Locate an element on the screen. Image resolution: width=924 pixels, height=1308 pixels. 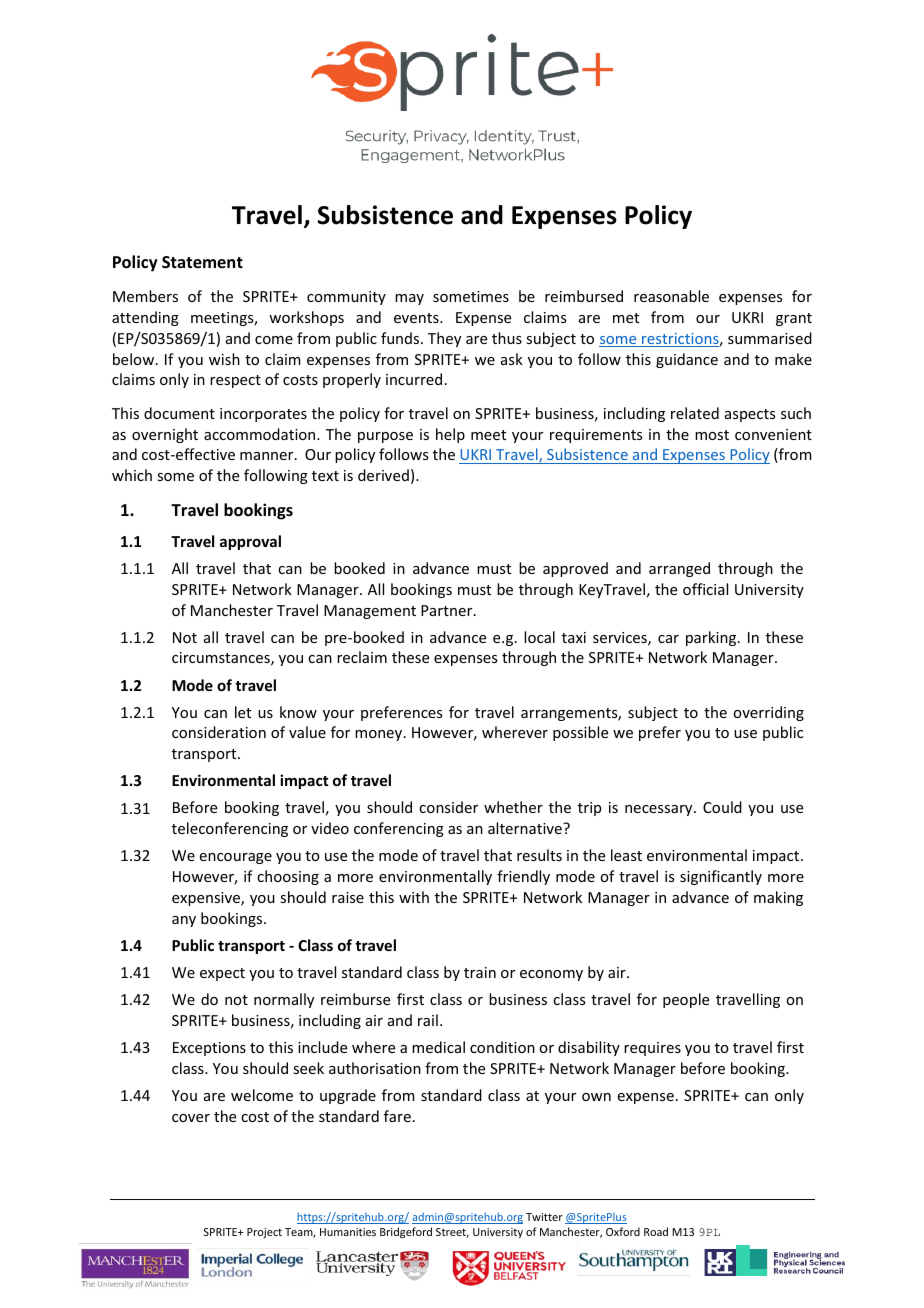
Statement is located at coordinates (202, 262).
